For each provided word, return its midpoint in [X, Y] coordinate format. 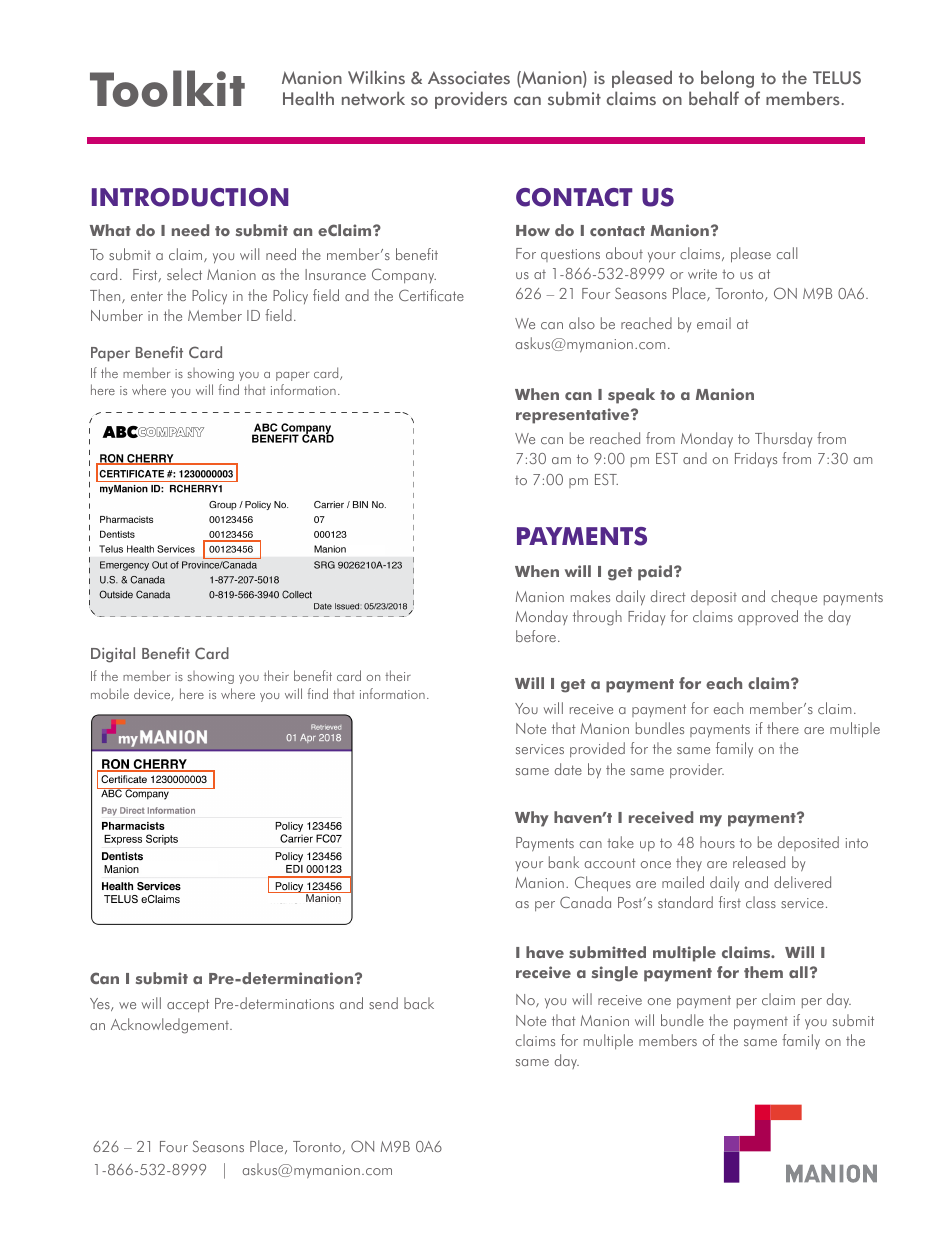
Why [532, 819]
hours [717, 842]
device [153, 694]
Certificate [431, 295]
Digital [113, 655]
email [714, 323]
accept [188, 1005]
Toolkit [167, 88]
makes [590, 596]
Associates [469, 78]
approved [768, 617]
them [763, 972]
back [419, 1003]
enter [147, 296]
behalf [714, 98]
